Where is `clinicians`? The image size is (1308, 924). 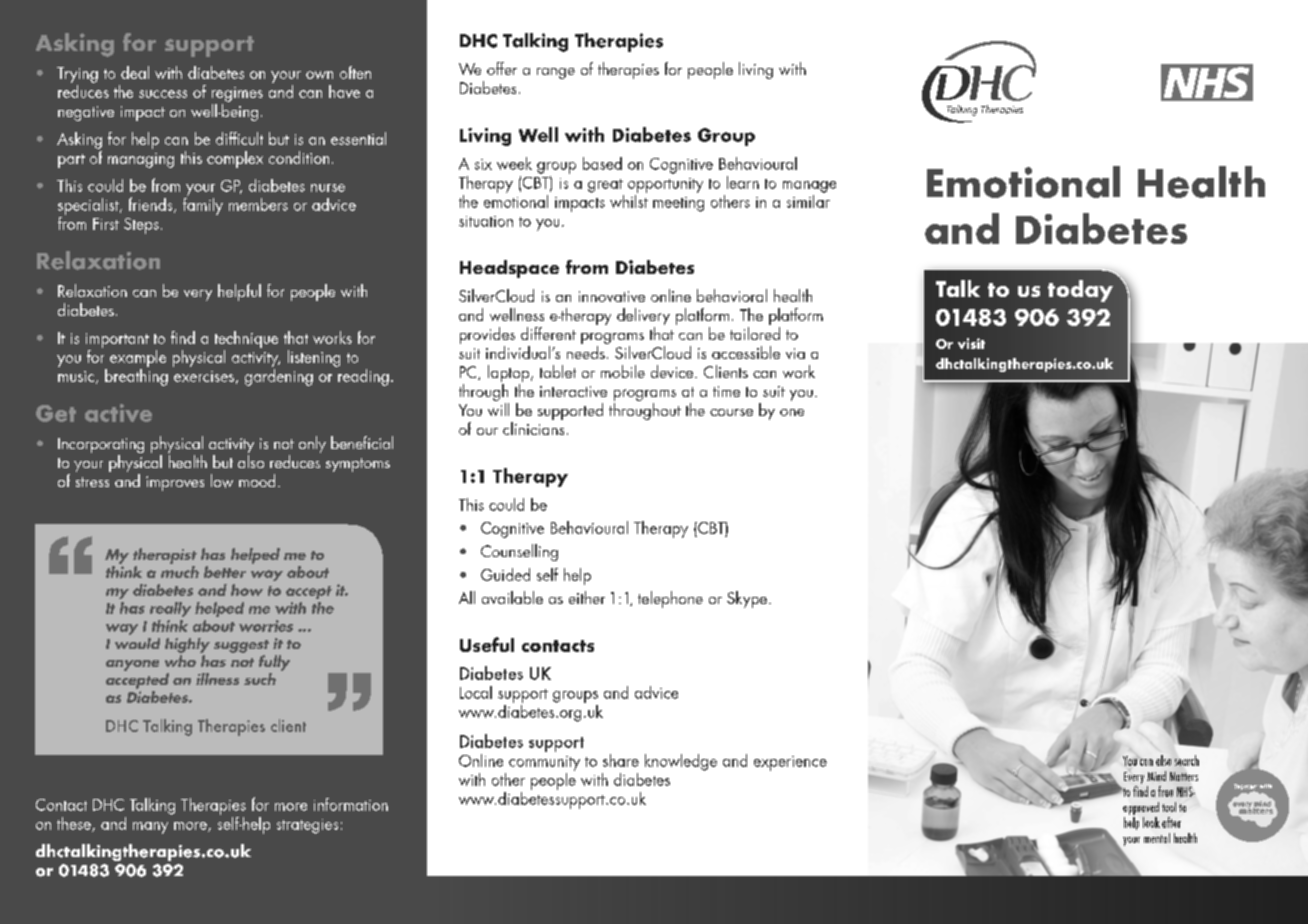 clinicians is located at coordinates (533, 428).
